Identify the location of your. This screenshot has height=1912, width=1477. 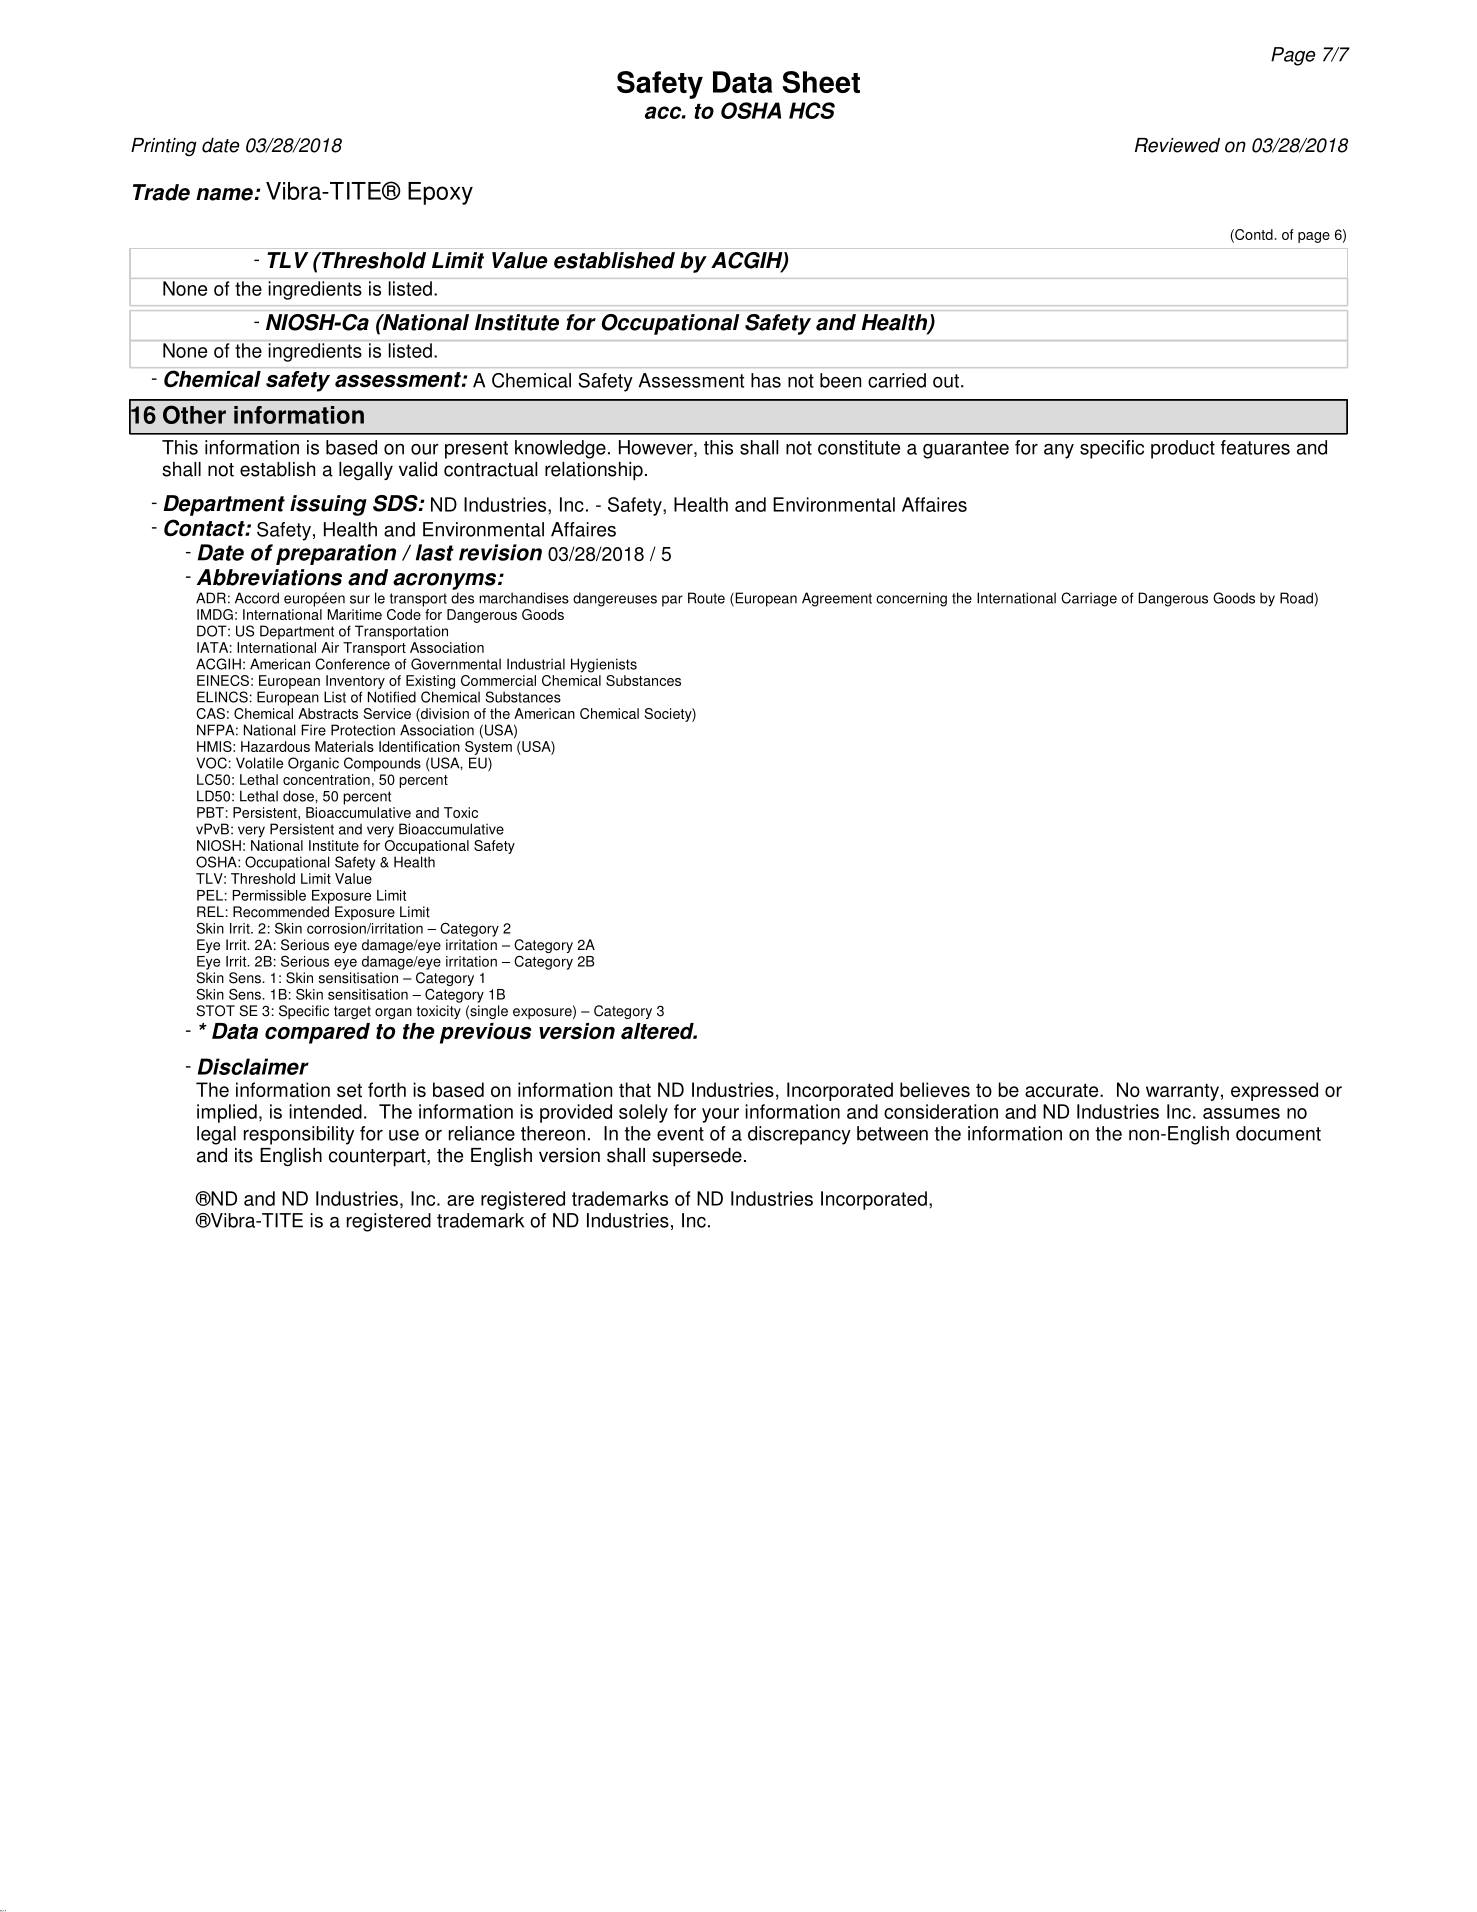
(720, 1115).
